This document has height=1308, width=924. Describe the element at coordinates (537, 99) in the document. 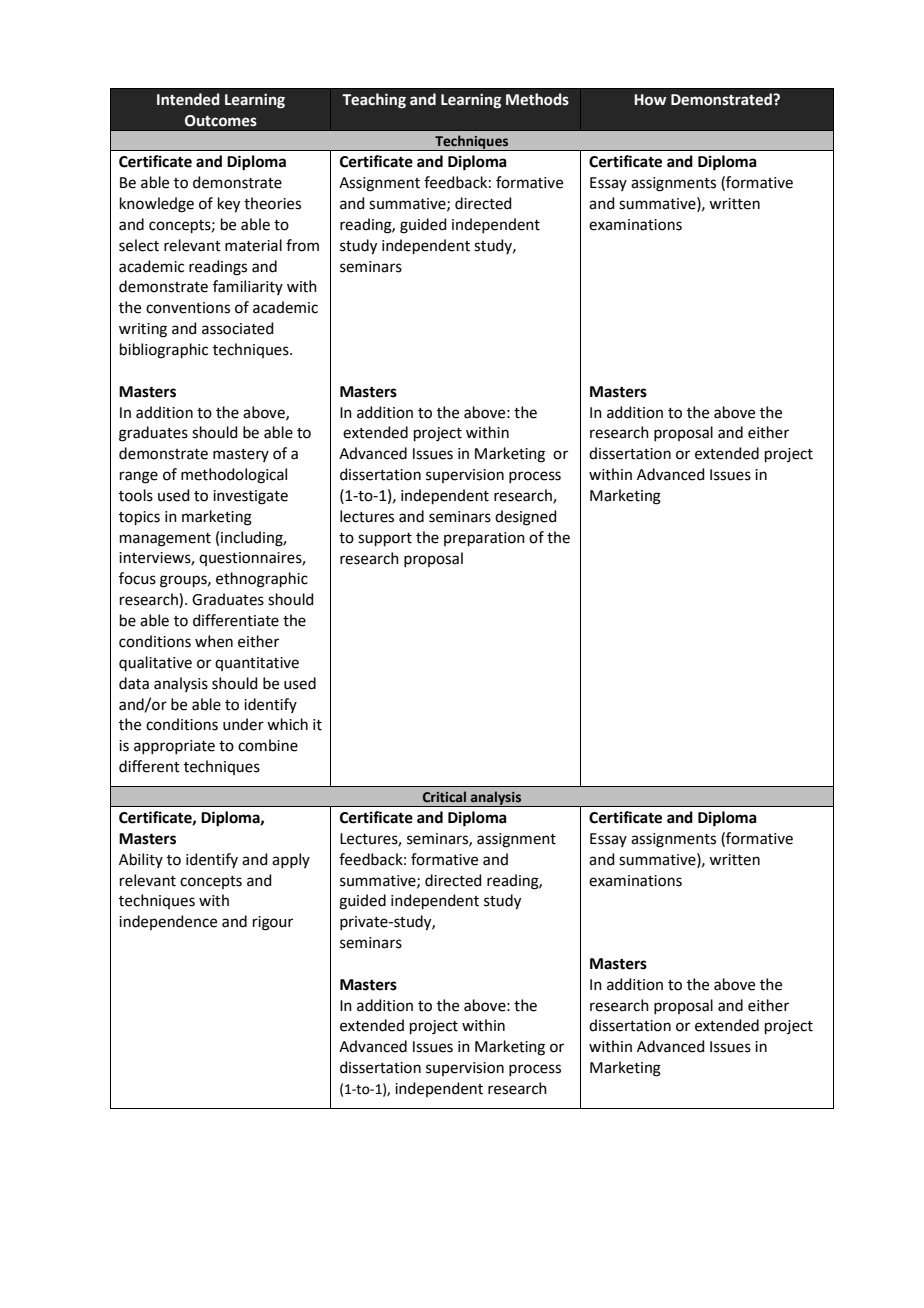

I see `Methods` at that location.
